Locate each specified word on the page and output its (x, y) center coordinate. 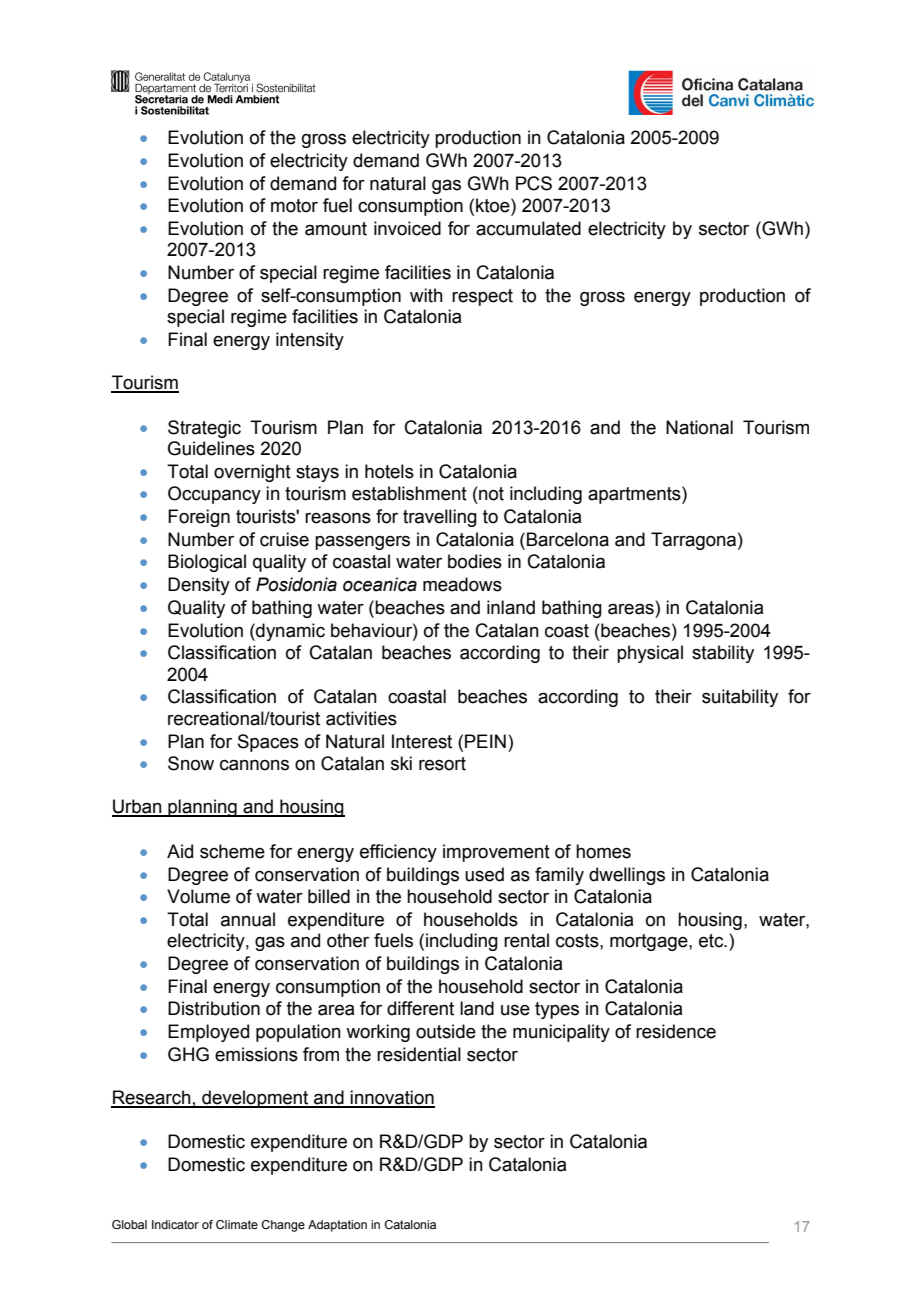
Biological (207, 563)
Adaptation (337, 1226)
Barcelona (568, 539)
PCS (534, 183)
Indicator (175, 1224)
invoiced (407, 228)
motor (294, 206)
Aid (180, 851)
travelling (440, 518)
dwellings (627, 876)
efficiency (398, 853)
